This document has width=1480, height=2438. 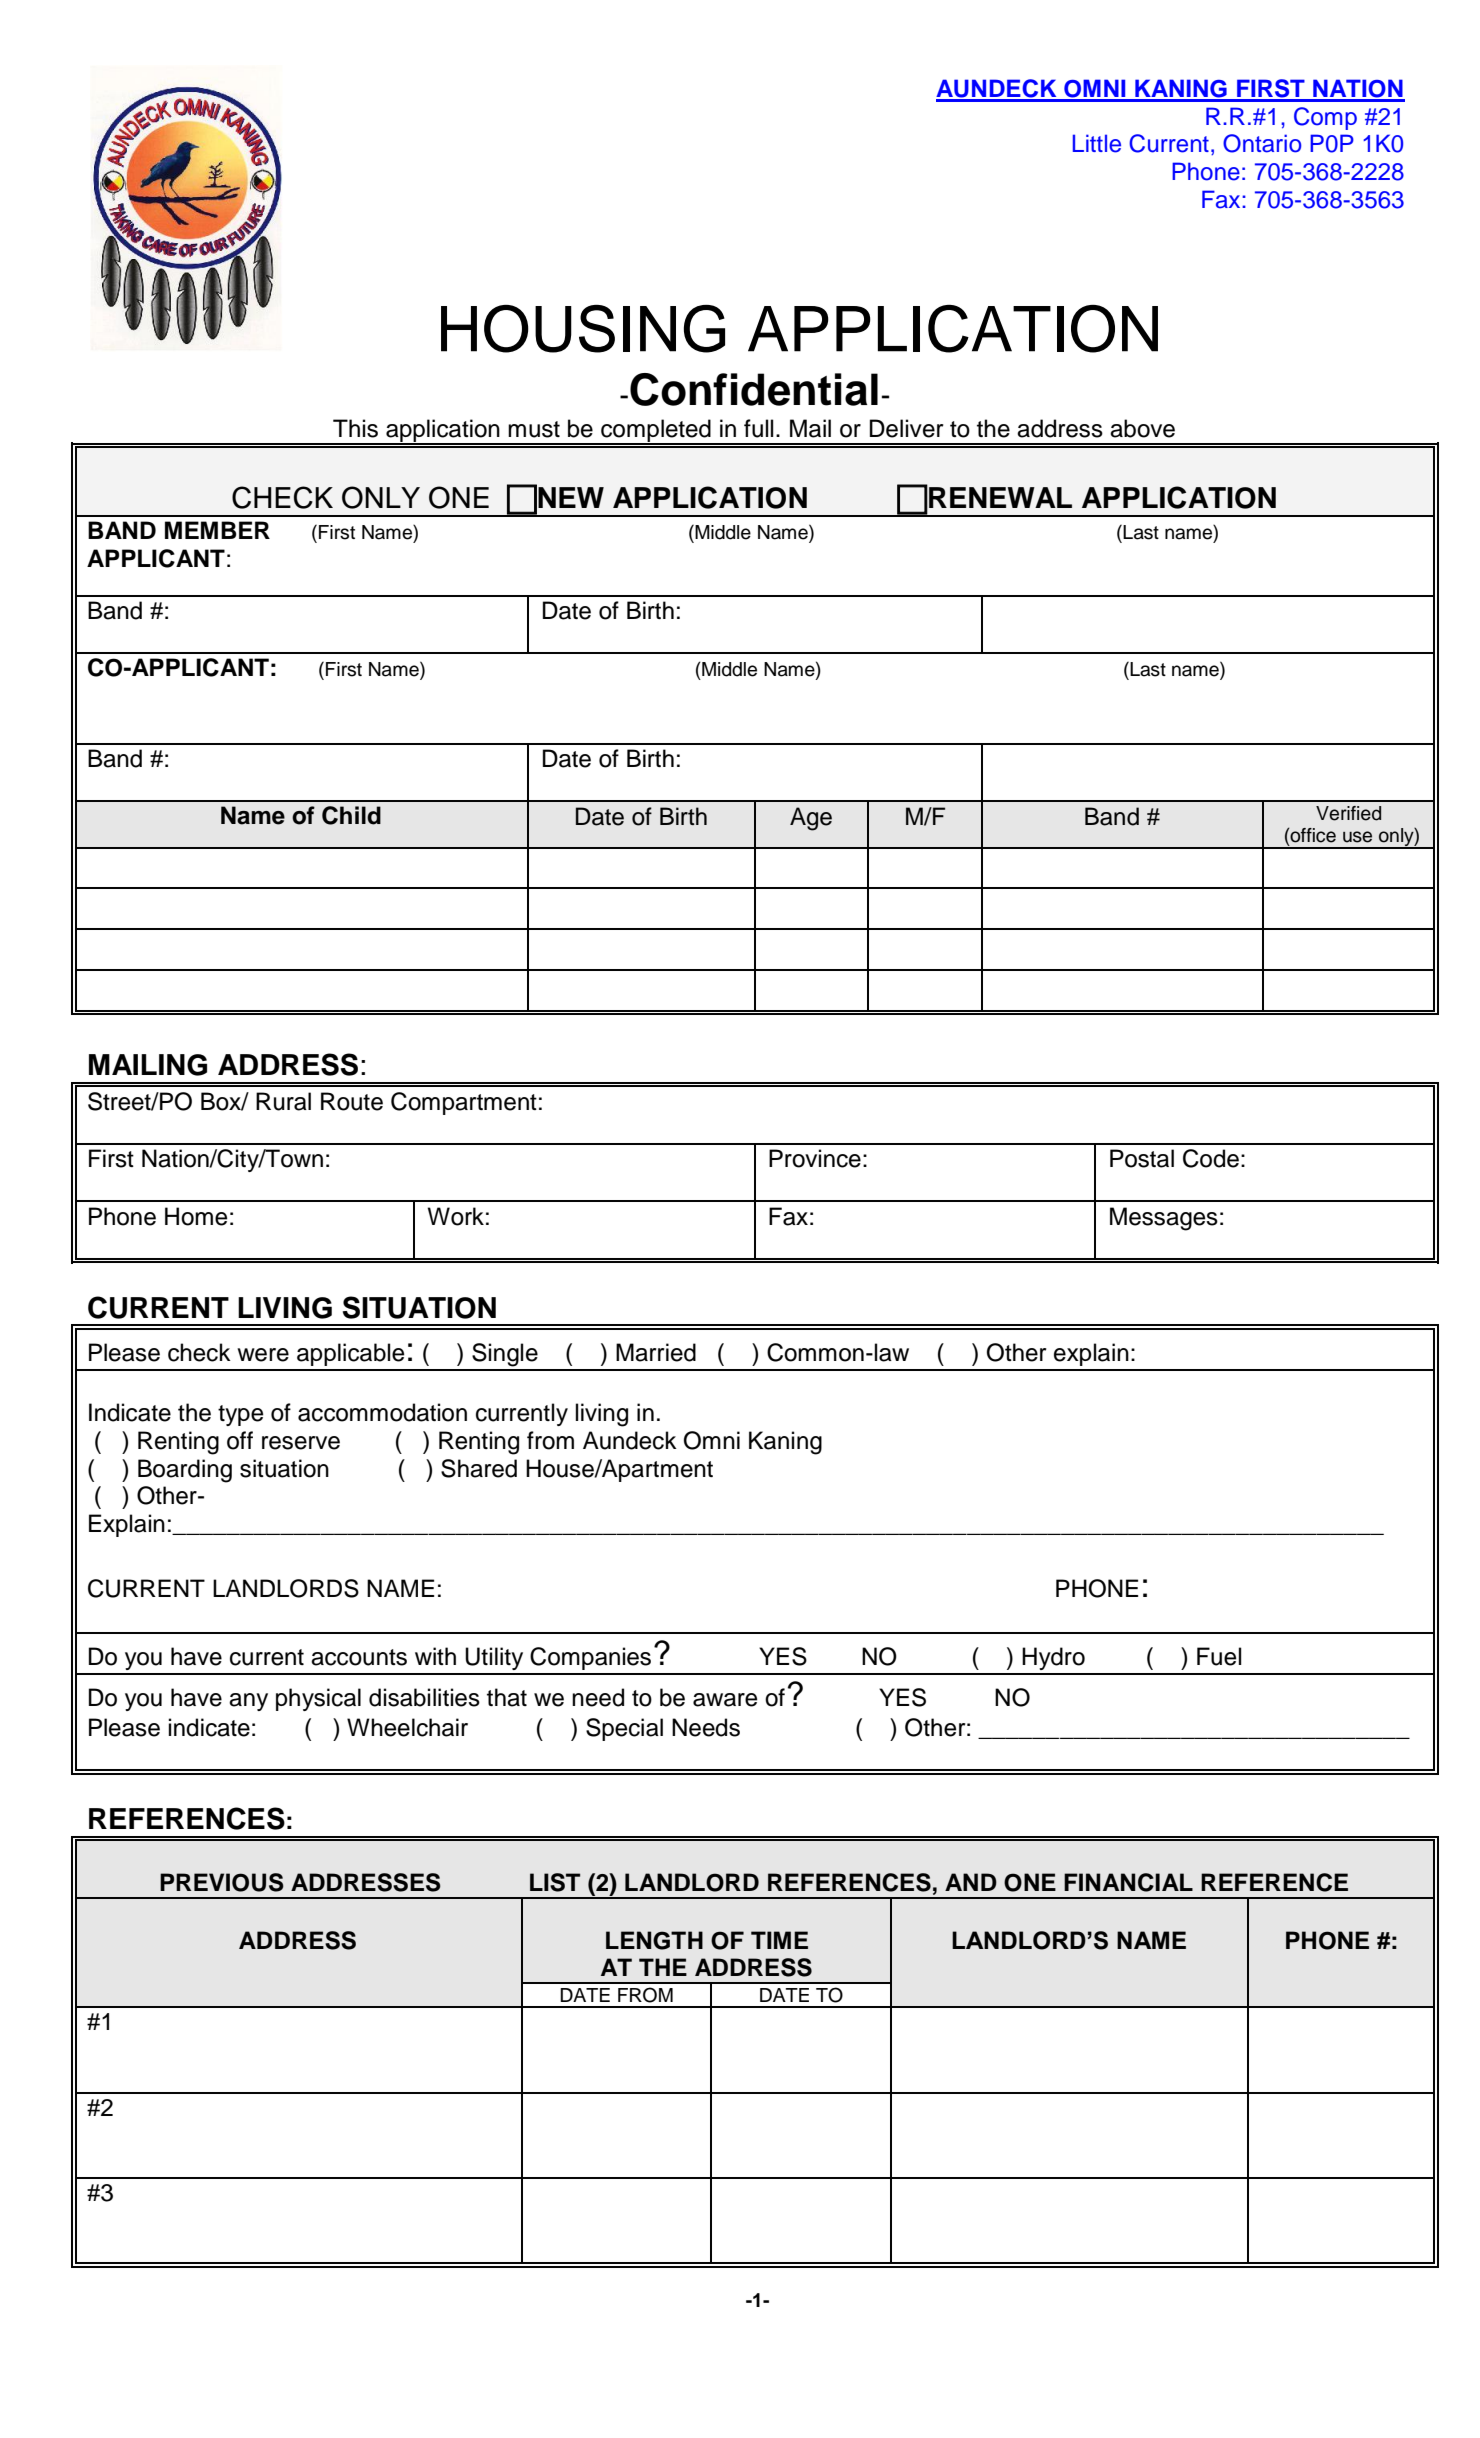 What do you see at coordinates (1262, 143) in the document?
I see `Ontario` at bounding box center [1262, 143].
